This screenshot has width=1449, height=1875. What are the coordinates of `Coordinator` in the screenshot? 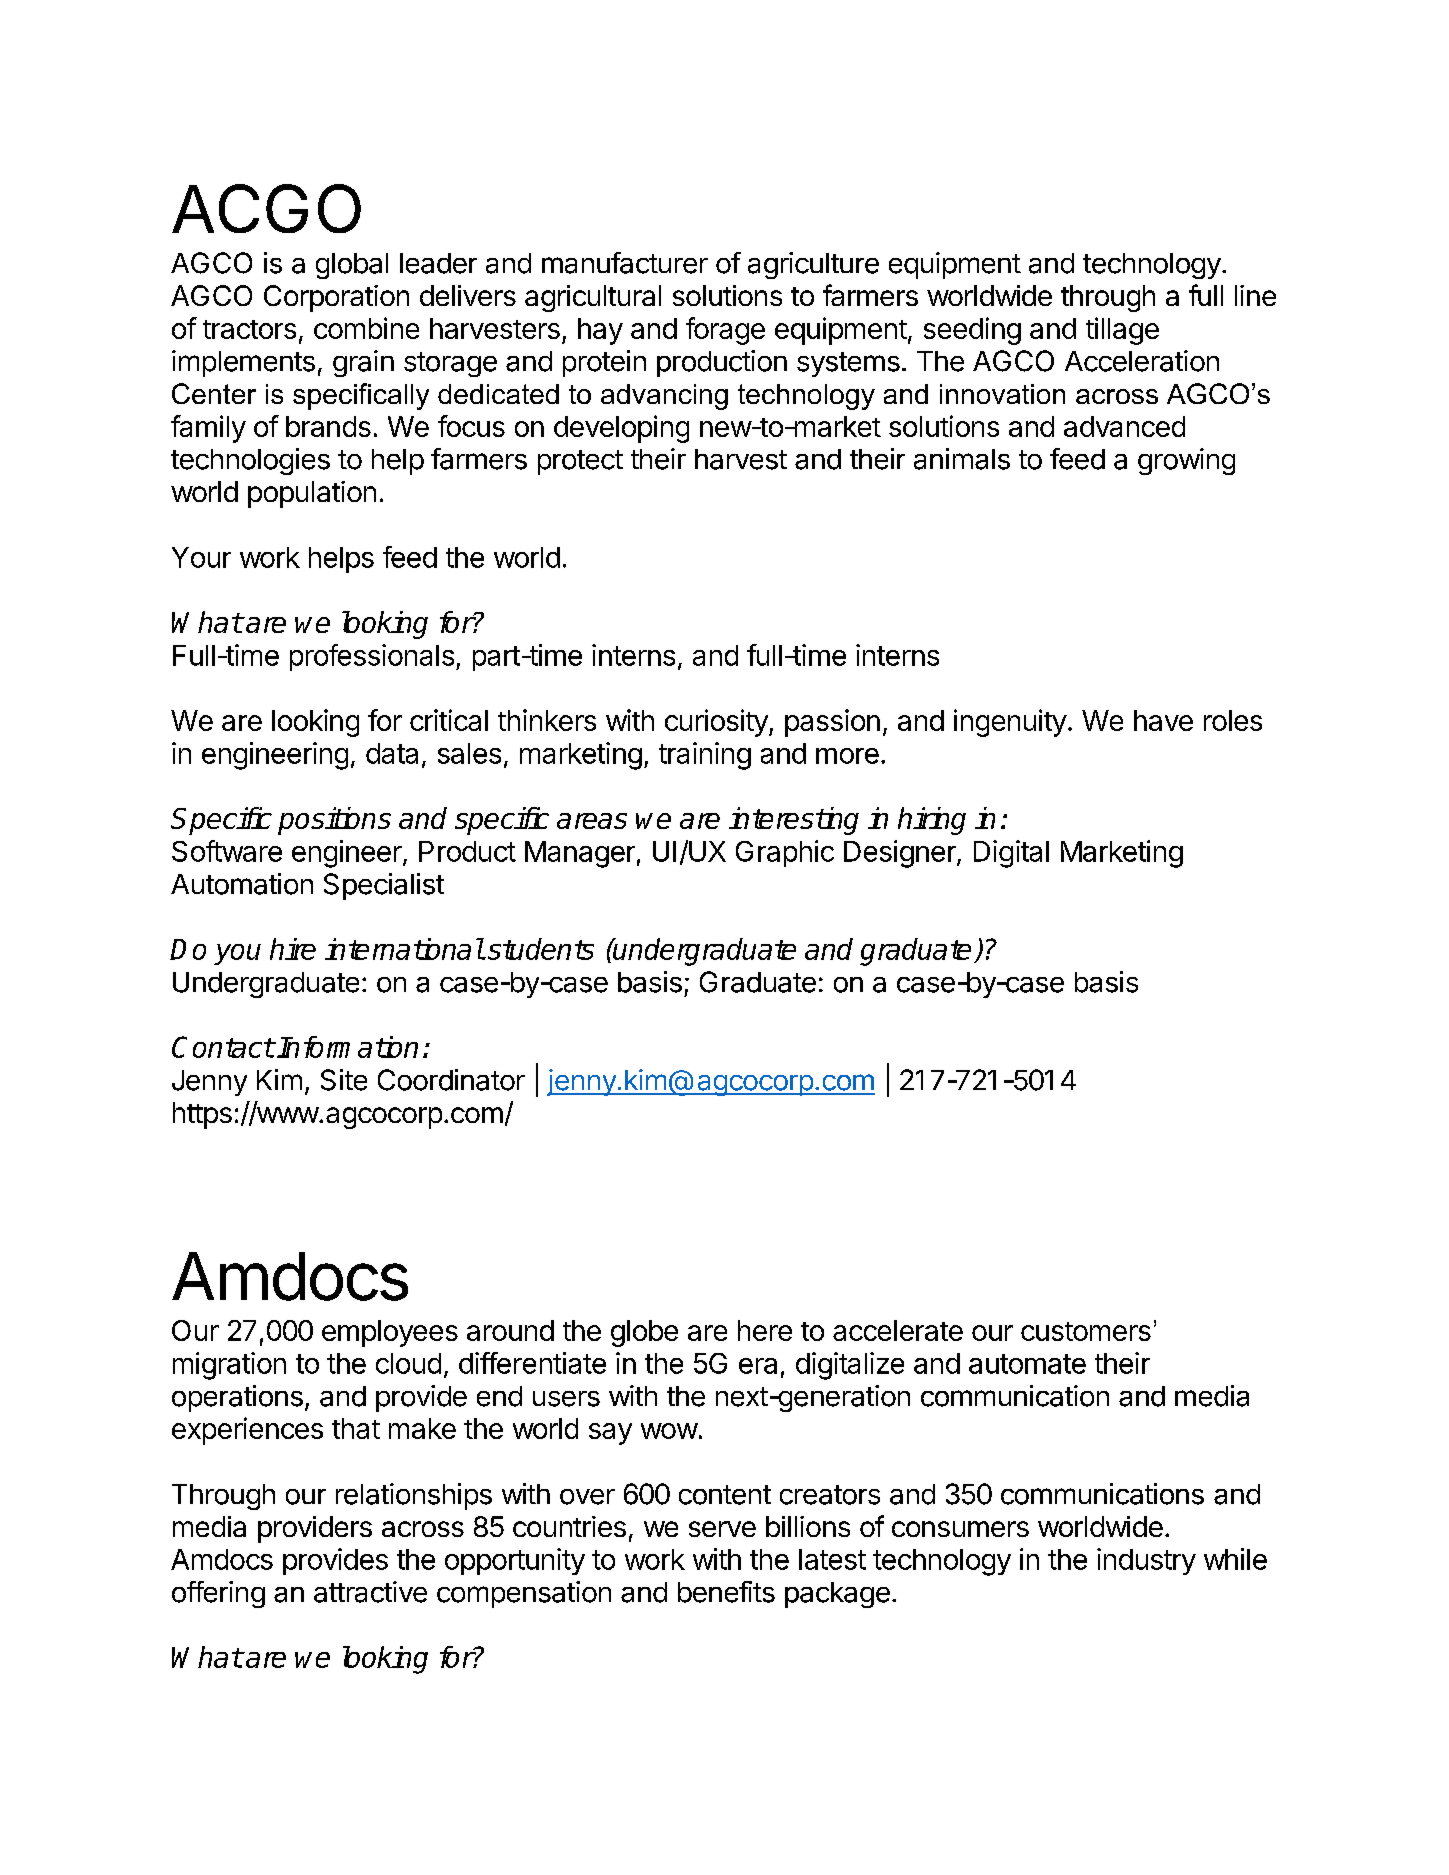 It's located at (451, 1080).
